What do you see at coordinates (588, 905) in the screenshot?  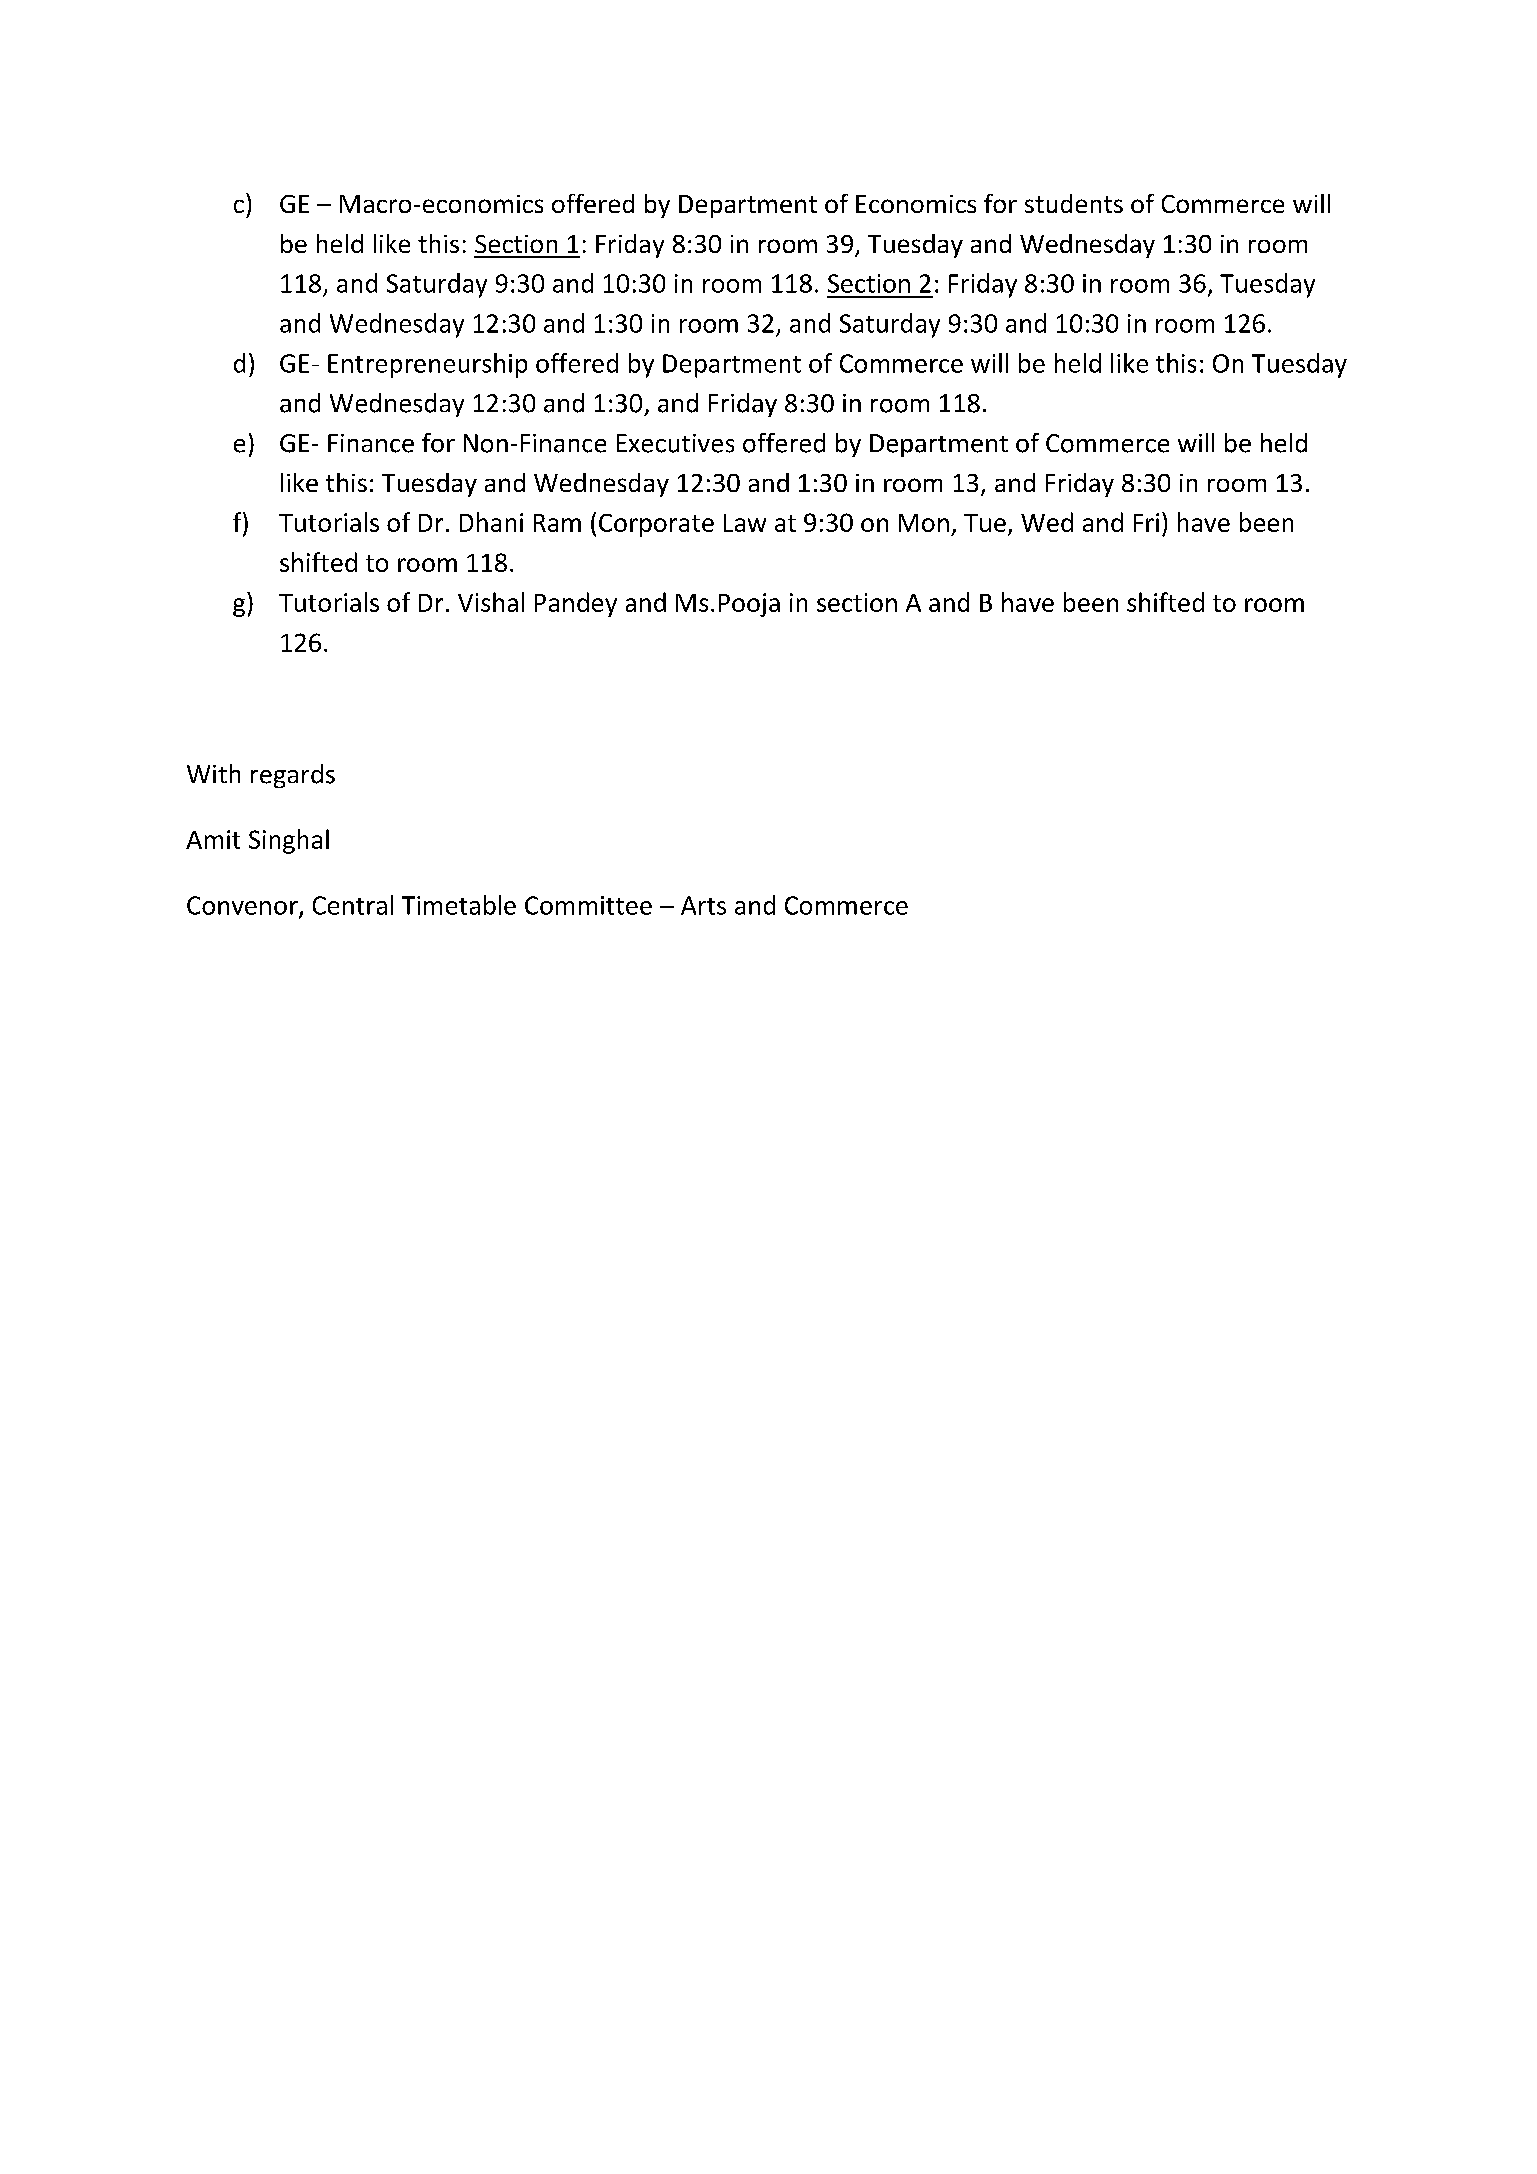 I see `Committee` at bounding box center [588, 905].
